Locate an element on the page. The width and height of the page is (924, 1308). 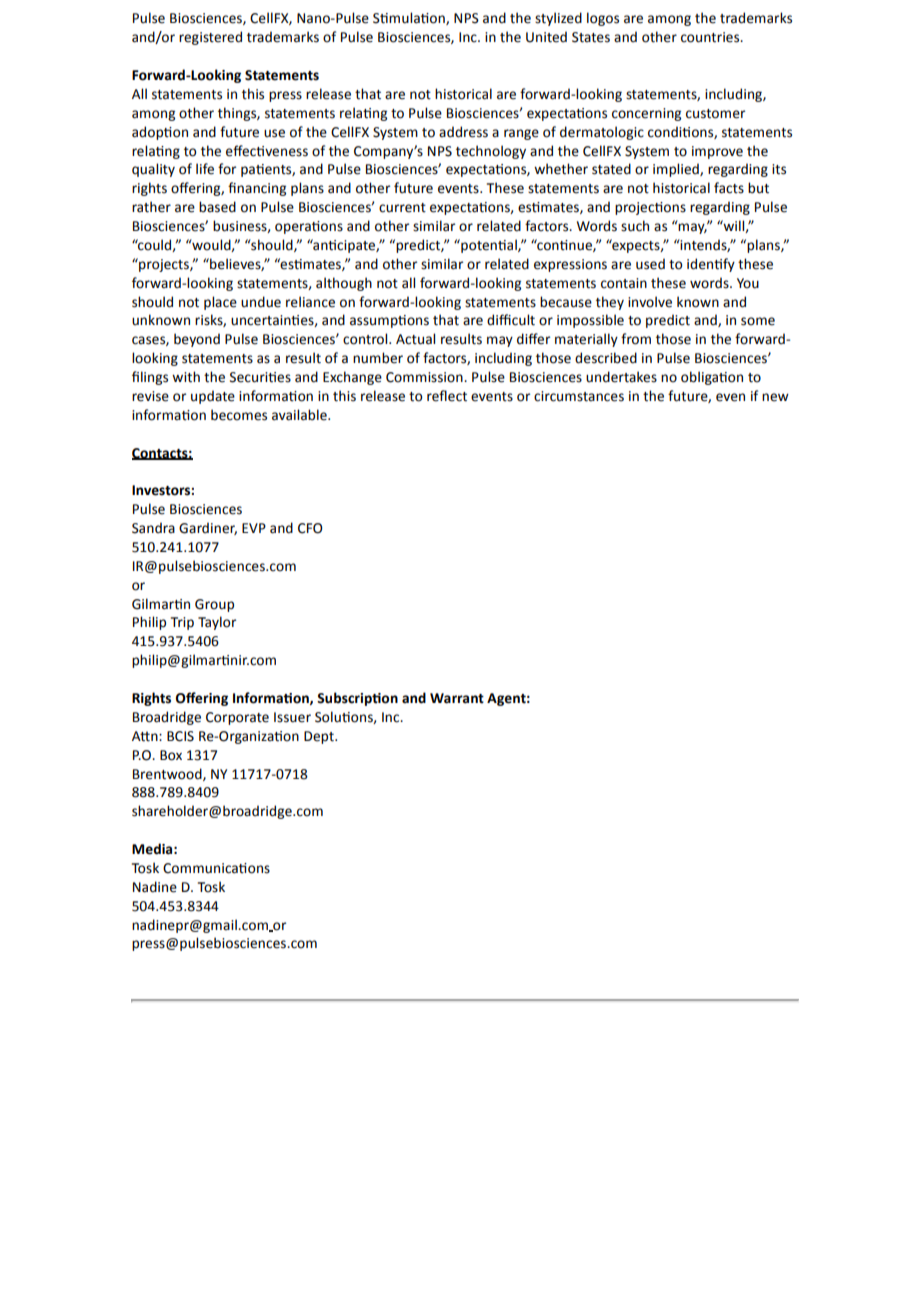
Stimulation is located at coordinates (410, 18).
